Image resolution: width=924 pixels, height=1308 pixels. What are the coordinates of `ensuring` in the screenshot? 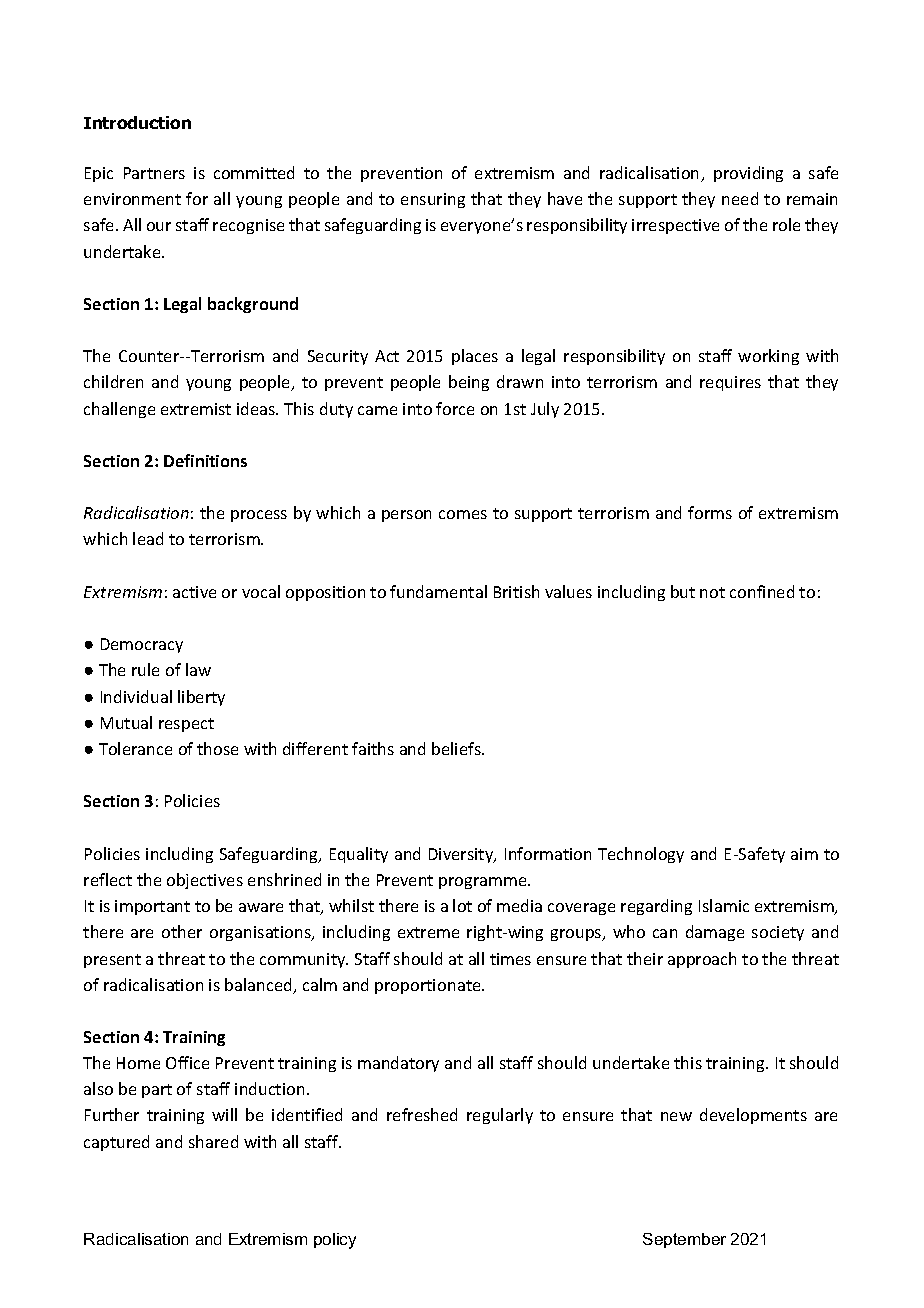 It's located at (433, 200).
